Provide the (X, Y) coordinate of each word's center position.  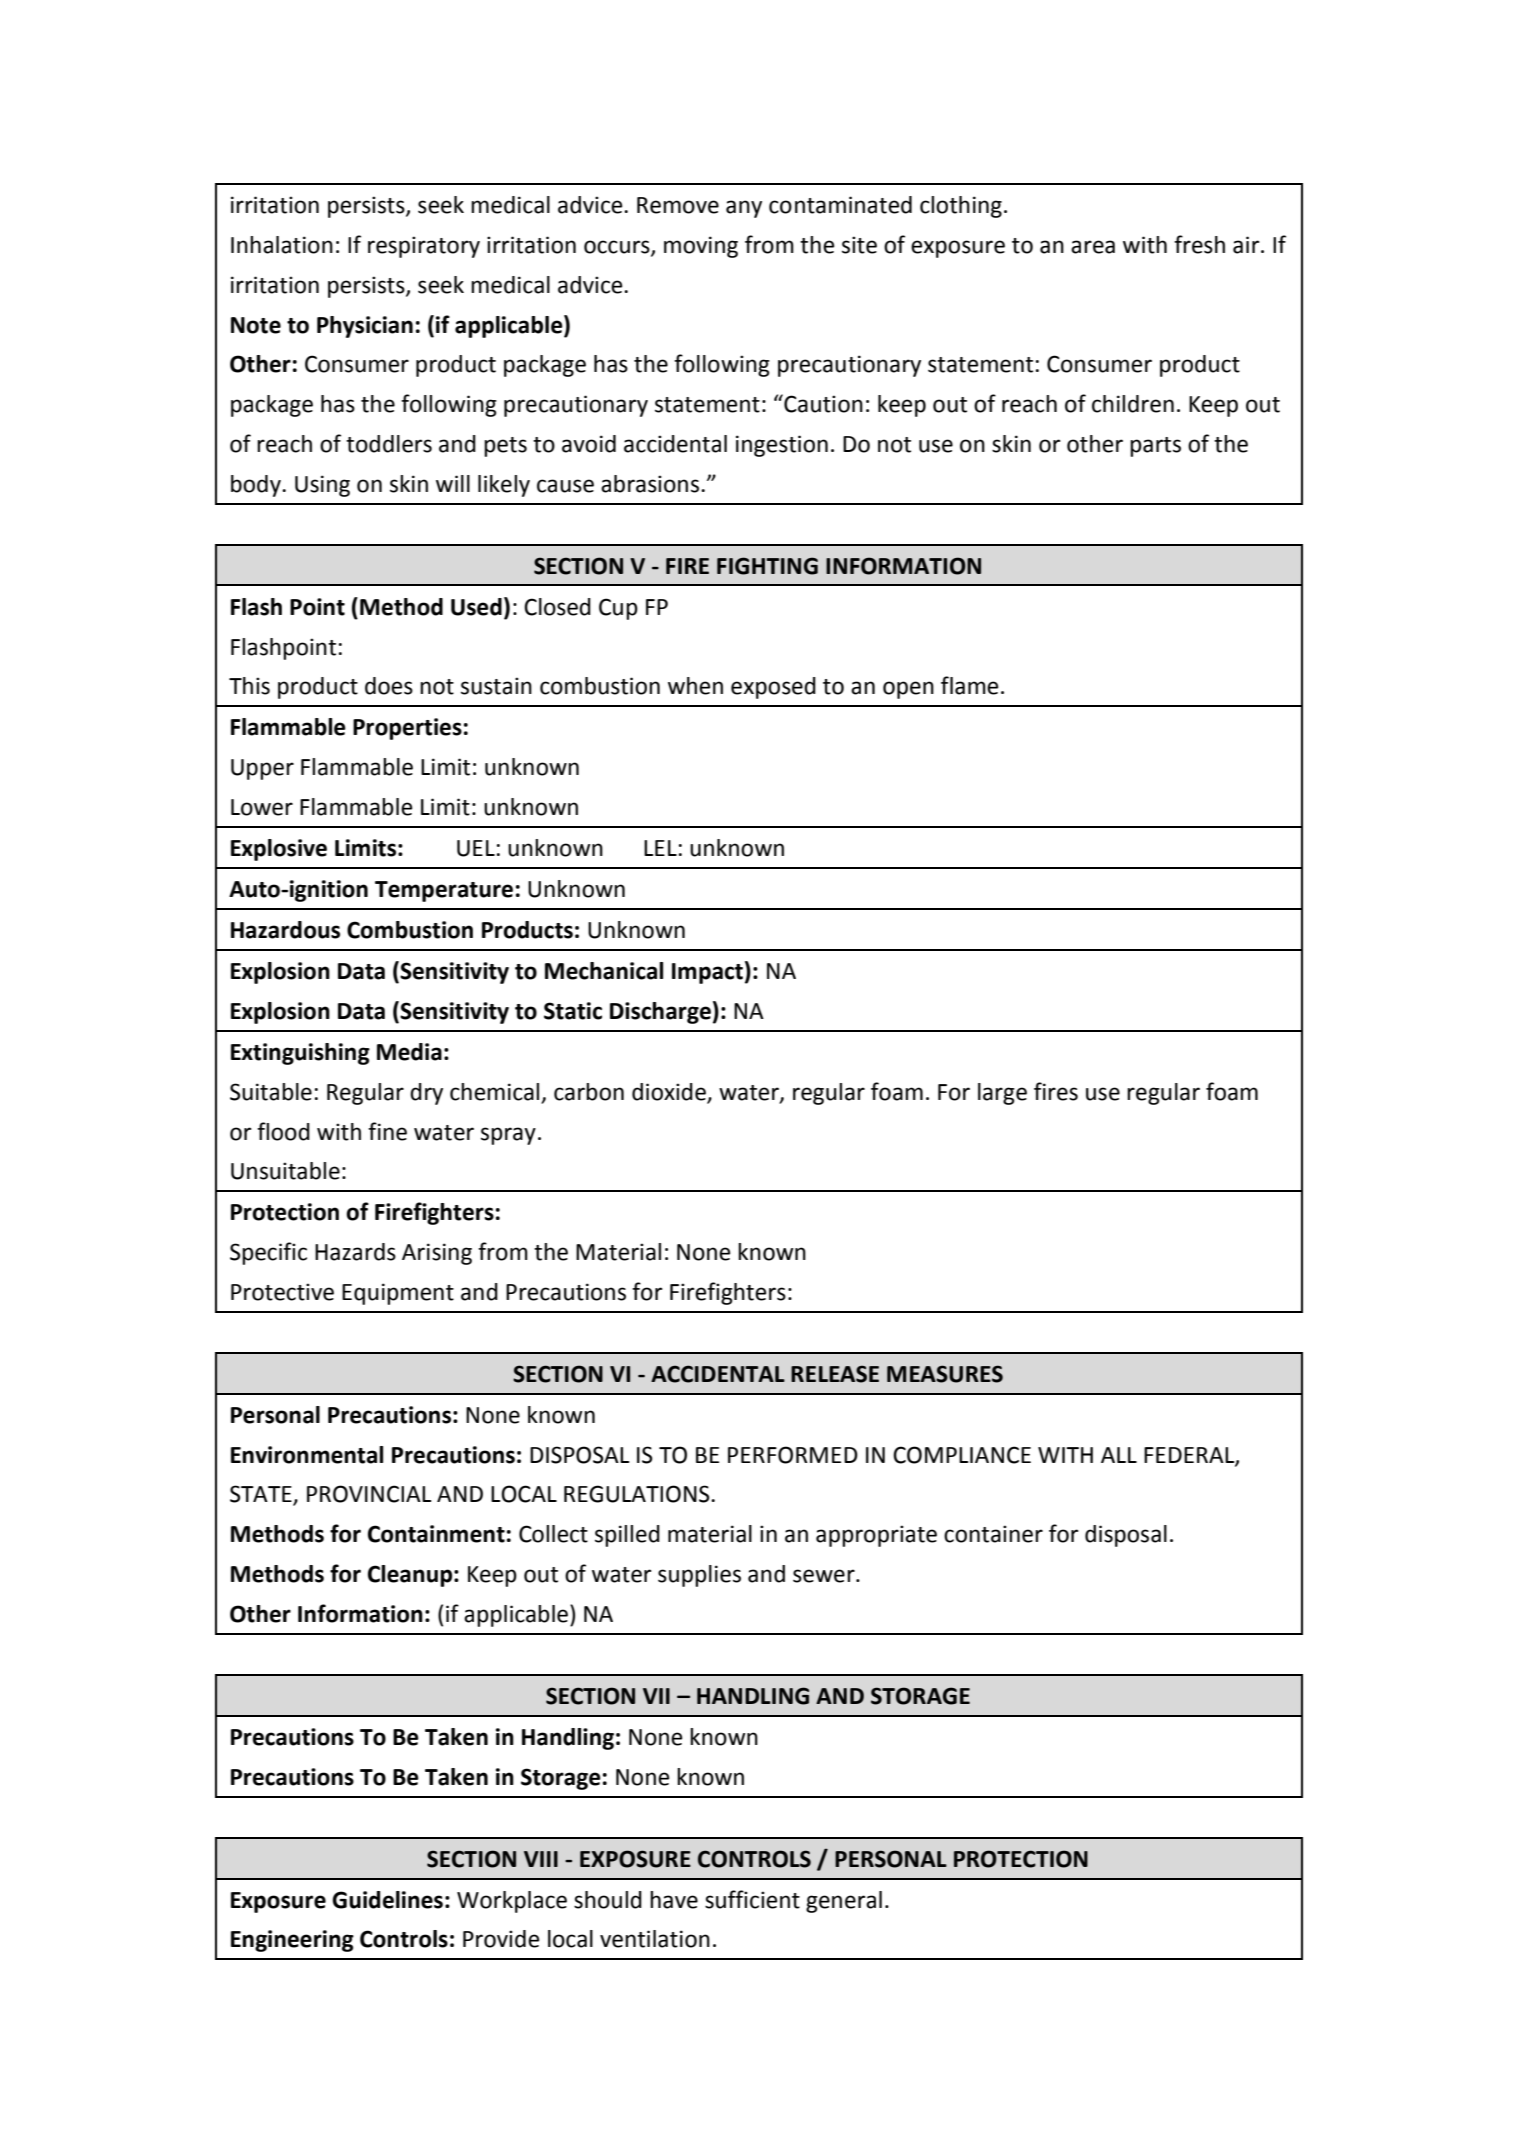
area (1093, 247)
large (1002, 1094)
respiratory (424, 247)
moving (701, 247)
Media (409, 1052)
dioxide (669, 1092)
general (844, 1902)
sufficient (752, 1899)
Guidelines (387, 1900)
